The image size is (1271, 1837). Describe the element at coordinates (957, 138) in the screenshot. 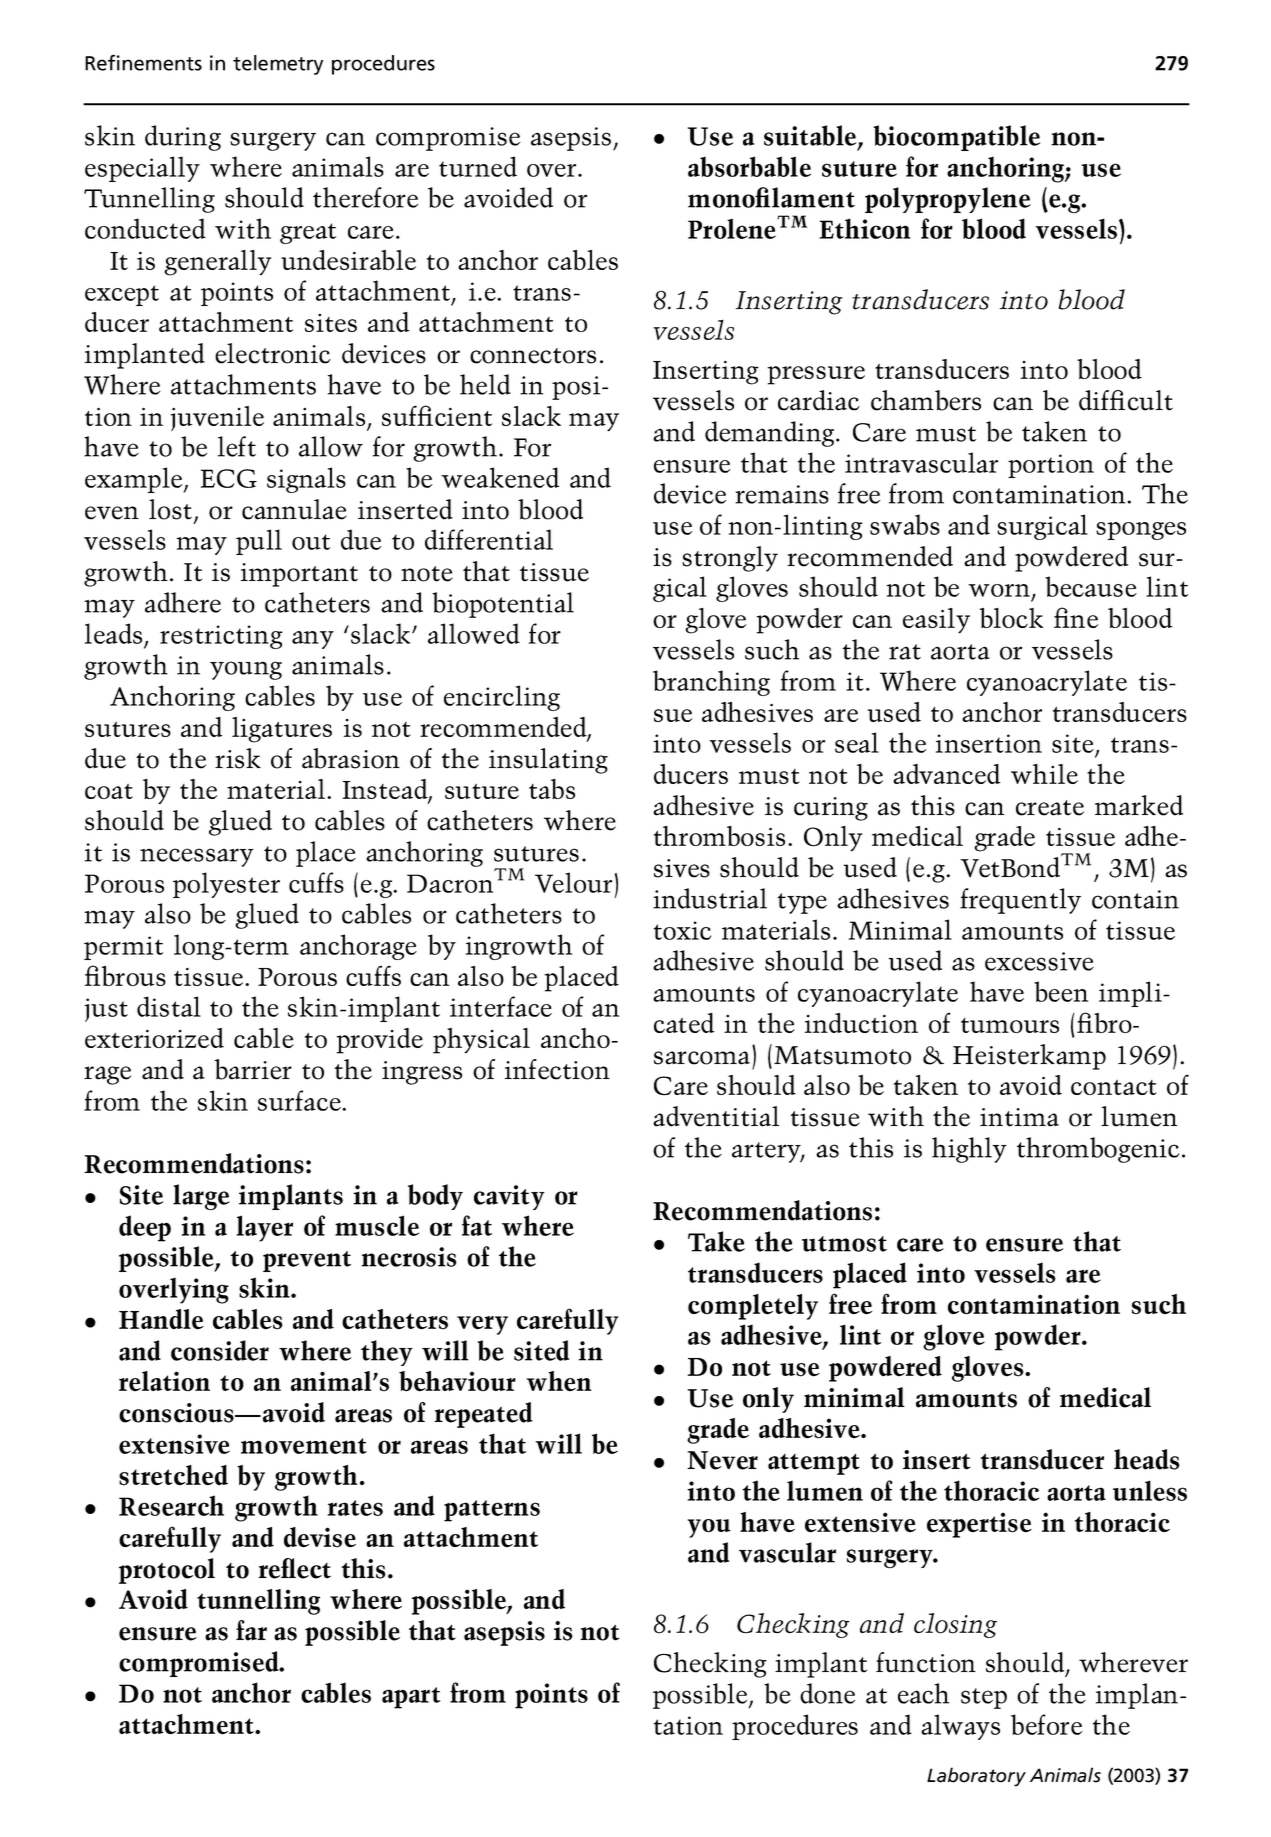

I see `biocompatible` at that location.
